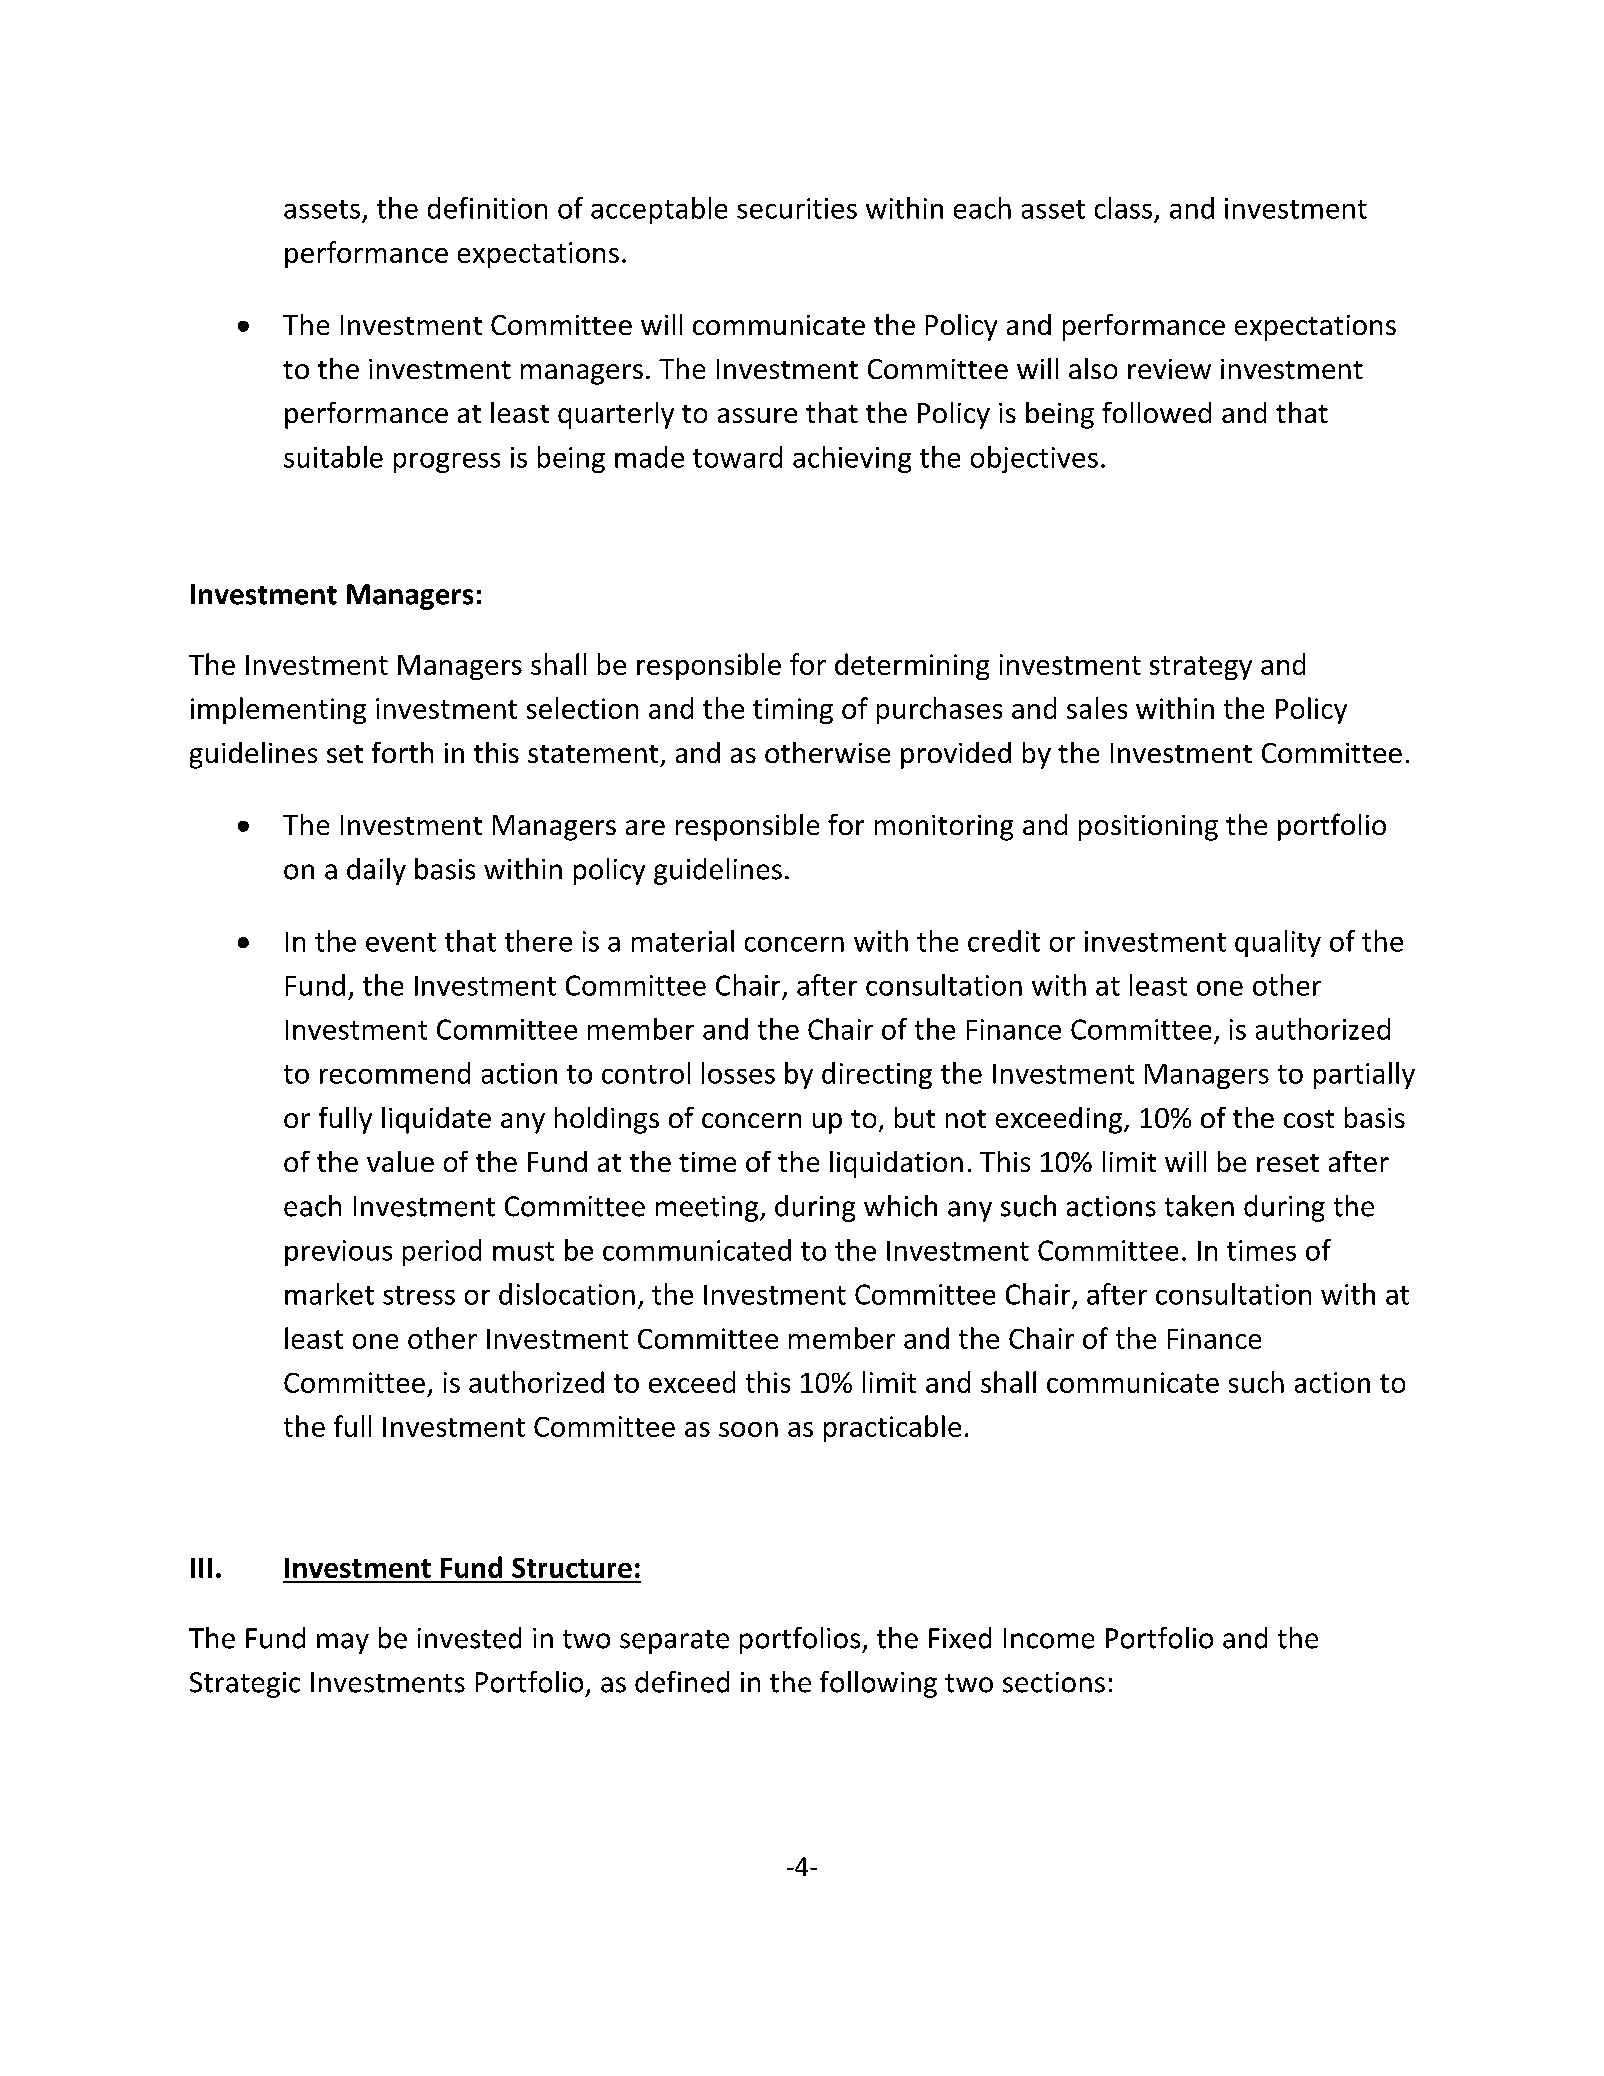 The height and width of the screenshot is (2076, 1604). Describe the element at coordinates (343, 1643) in the screenshot. I see `may` at that location.
